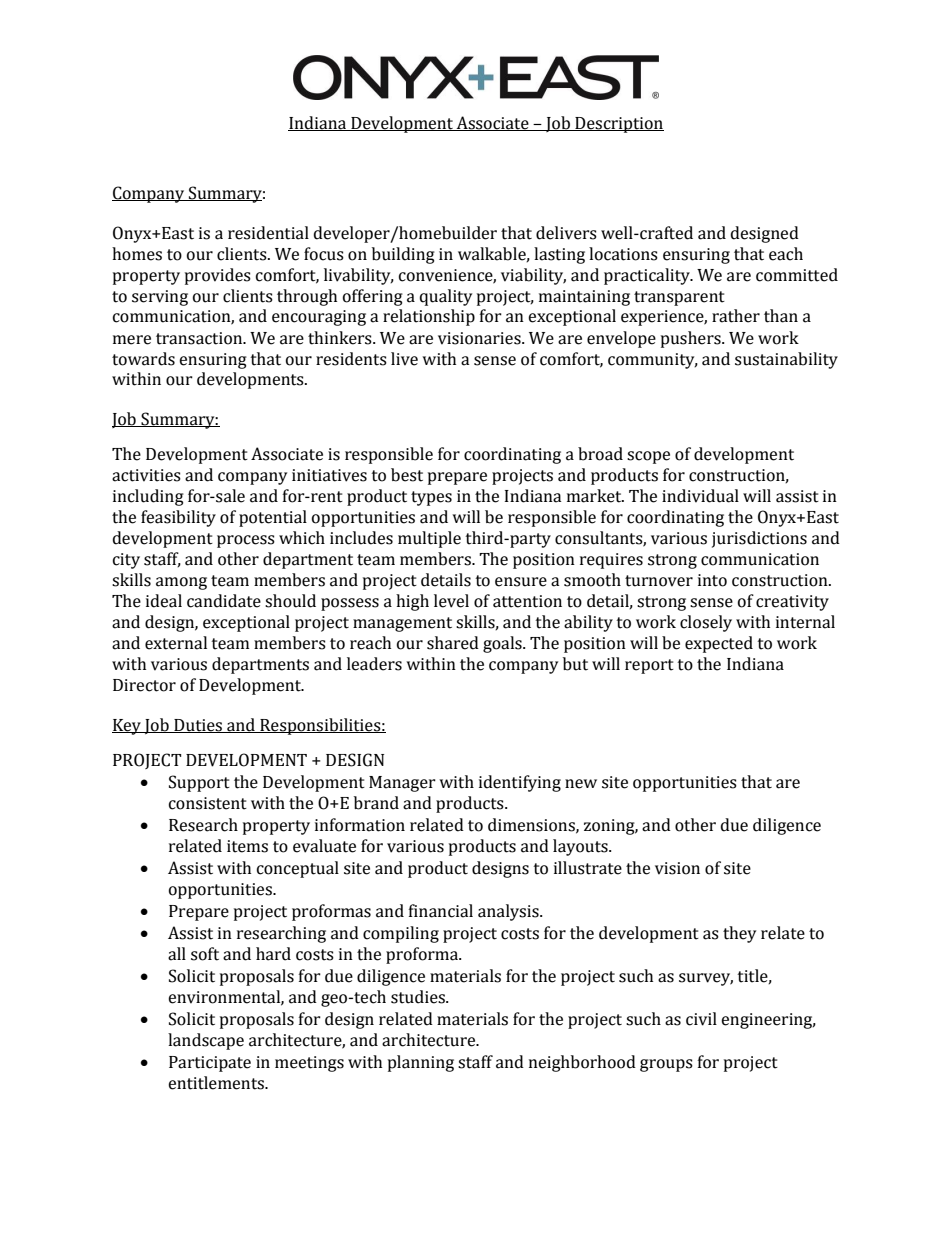 Image resolution: width=952 pixels, height=1233 pixels. I want to click on identifying, so click(520, 783).
